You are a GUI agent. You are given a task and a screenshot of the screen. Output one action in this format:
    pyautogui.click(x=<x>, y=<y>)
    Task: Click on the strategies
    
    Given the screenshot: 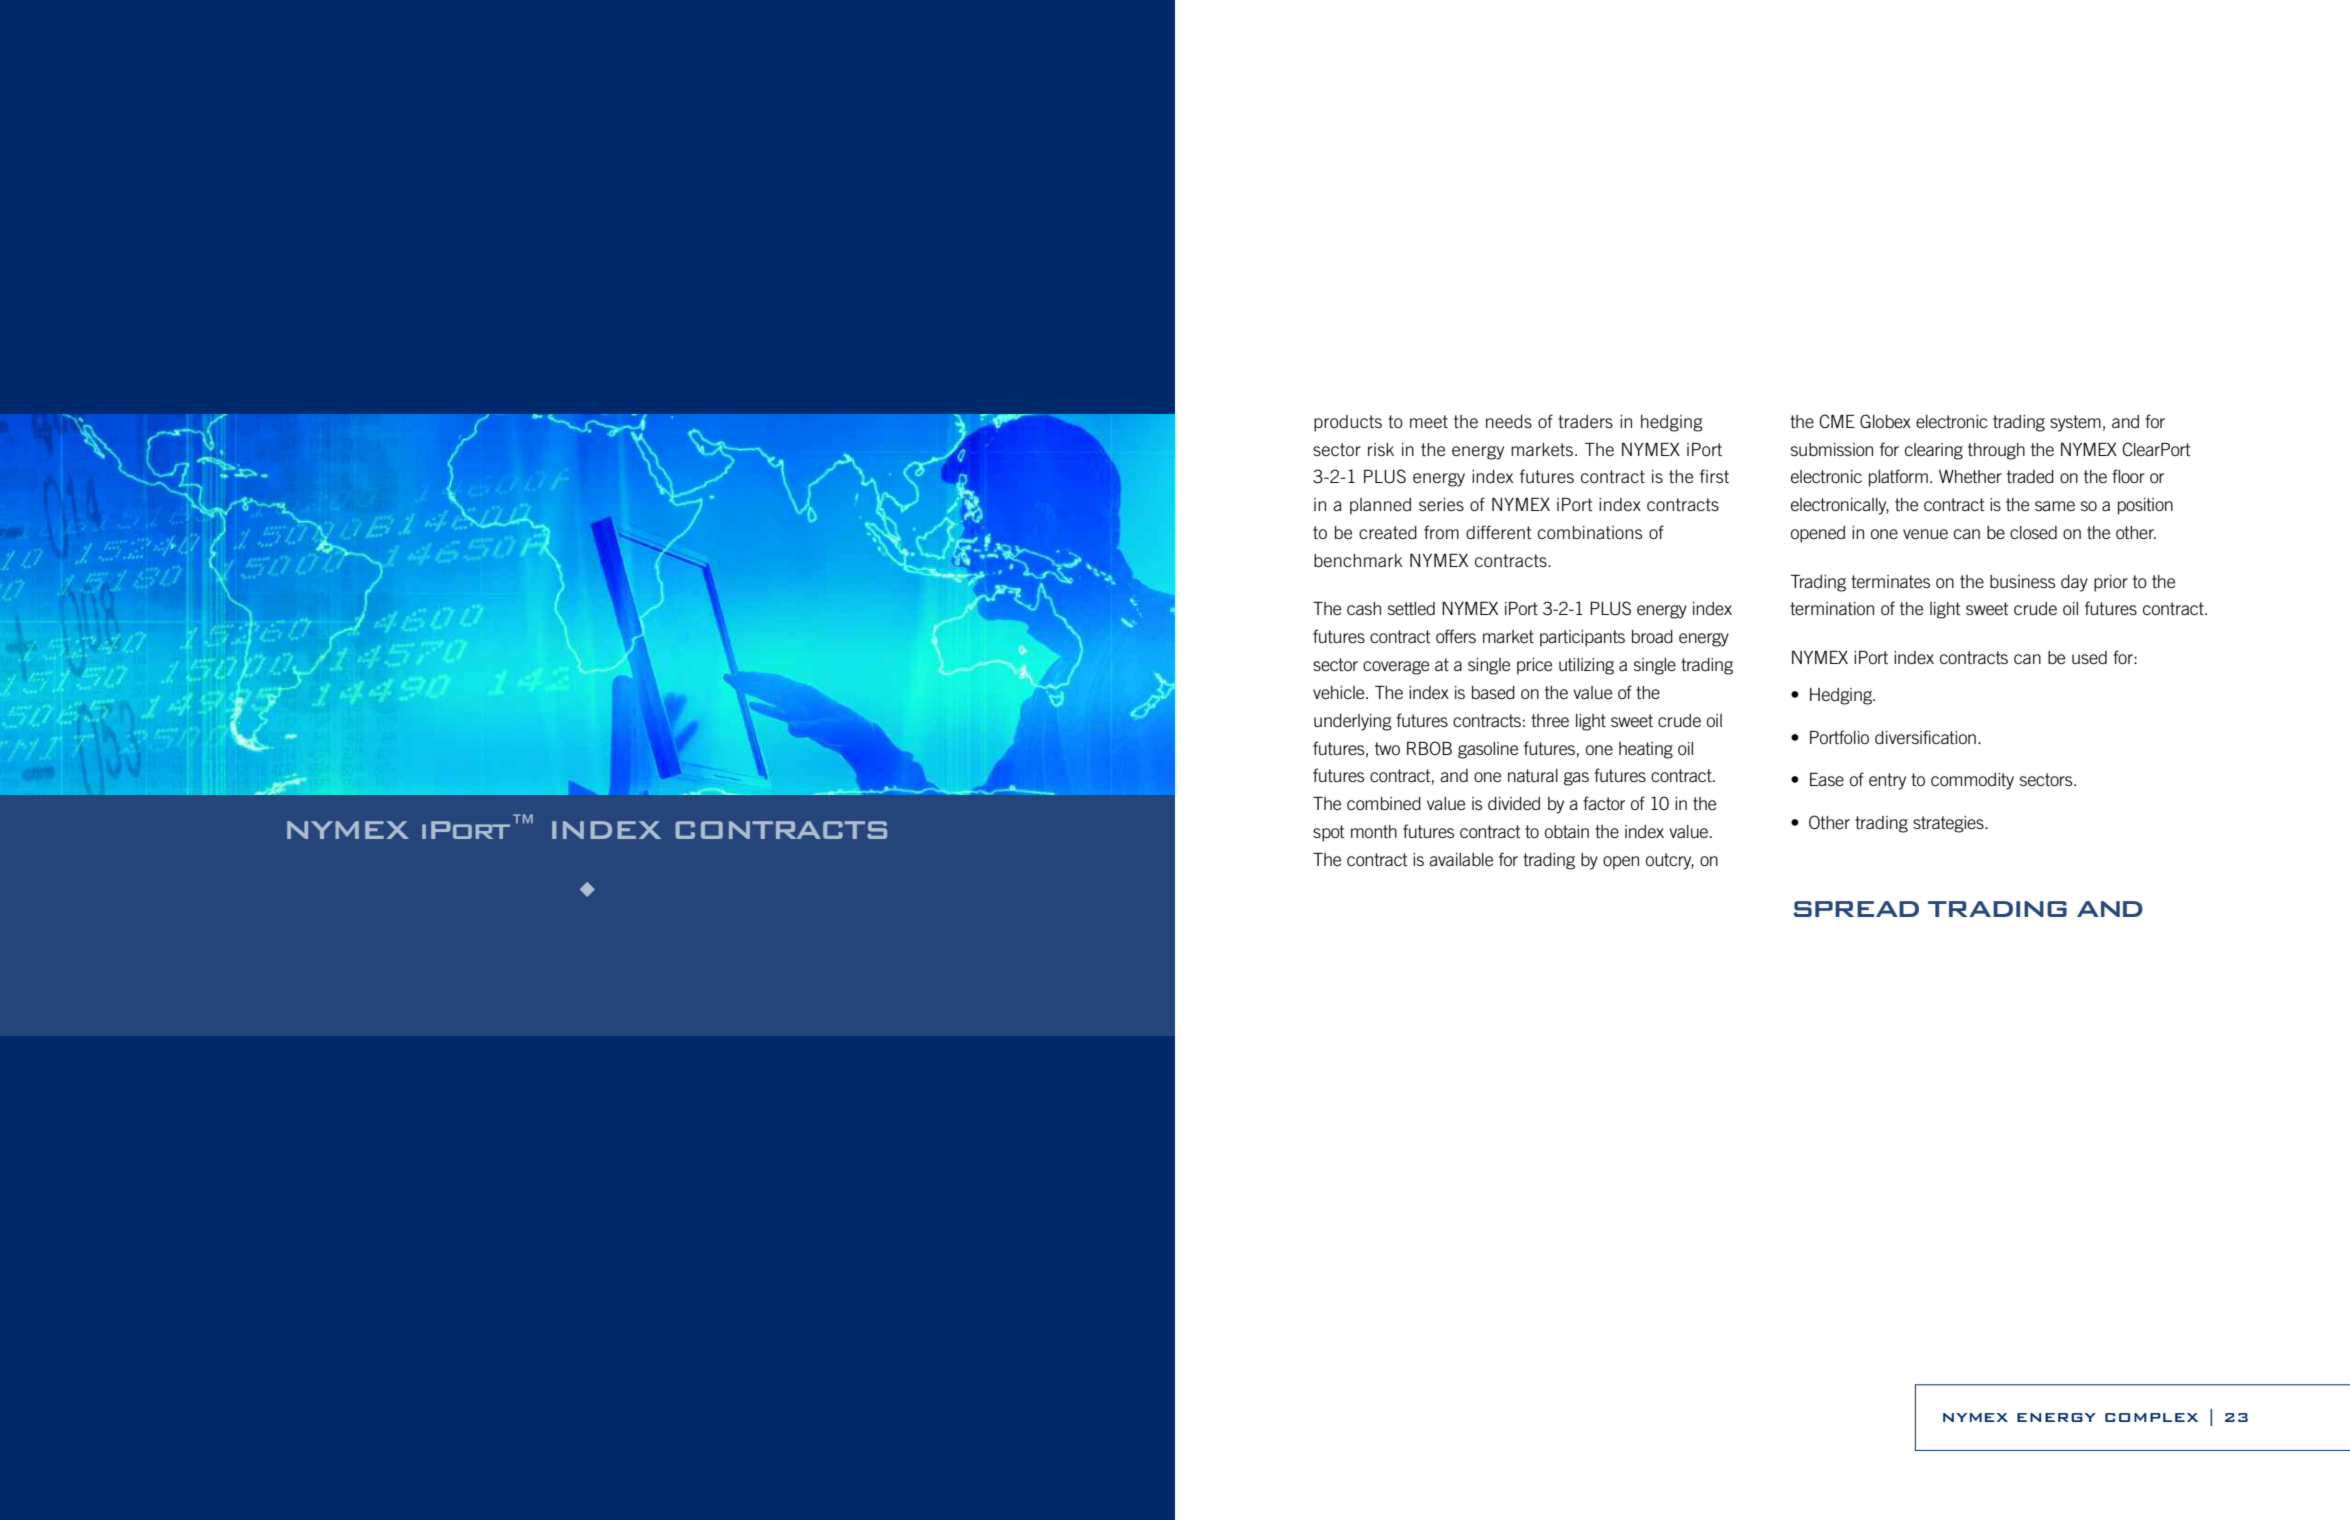 What is the action you would take?
    pyautogui.click(x=1949, y=824)
